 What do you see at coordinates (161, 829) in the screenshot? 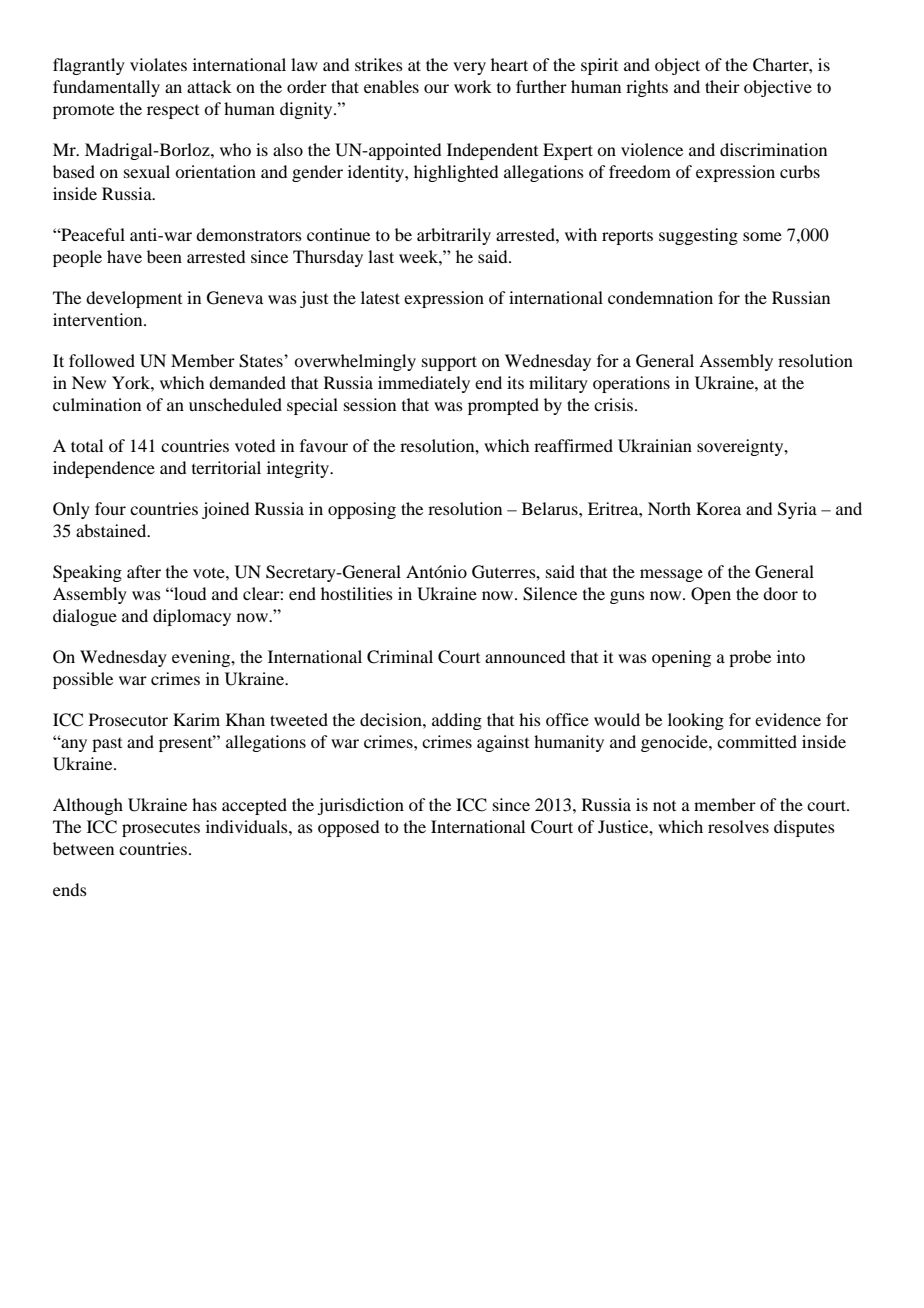
I see `prosecutes` at bounding box center [161, 829].
